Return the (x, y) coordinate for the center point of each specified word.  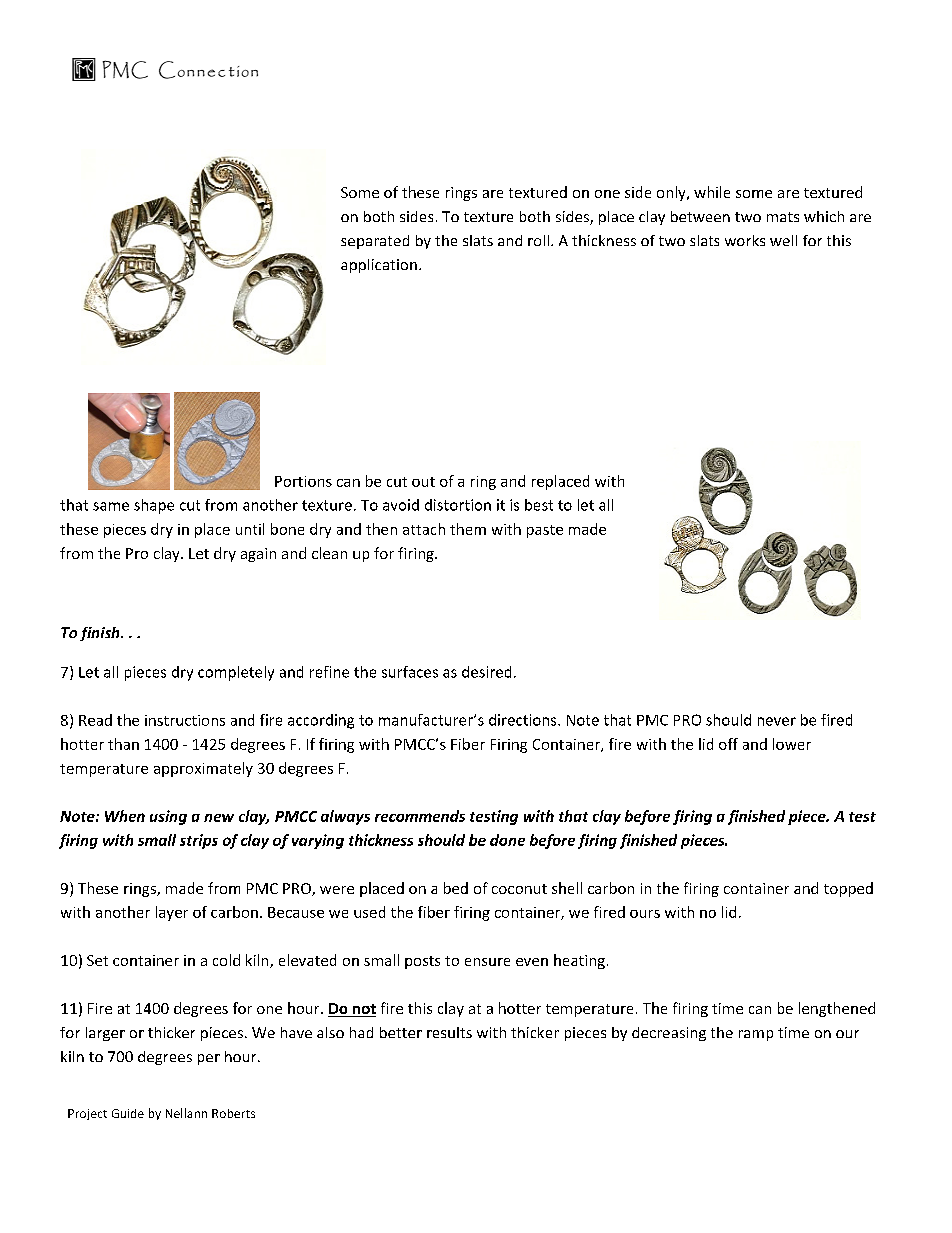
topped (848, 889)
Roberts (233, 1113)
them (468, 529)
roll (538, 240)
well (783, 240)
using (168, 817)
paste (545, 531)
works (745, 240)
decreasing (669, 1034)
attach (424, 529)
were (337, 890)
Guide (128, 1113)
